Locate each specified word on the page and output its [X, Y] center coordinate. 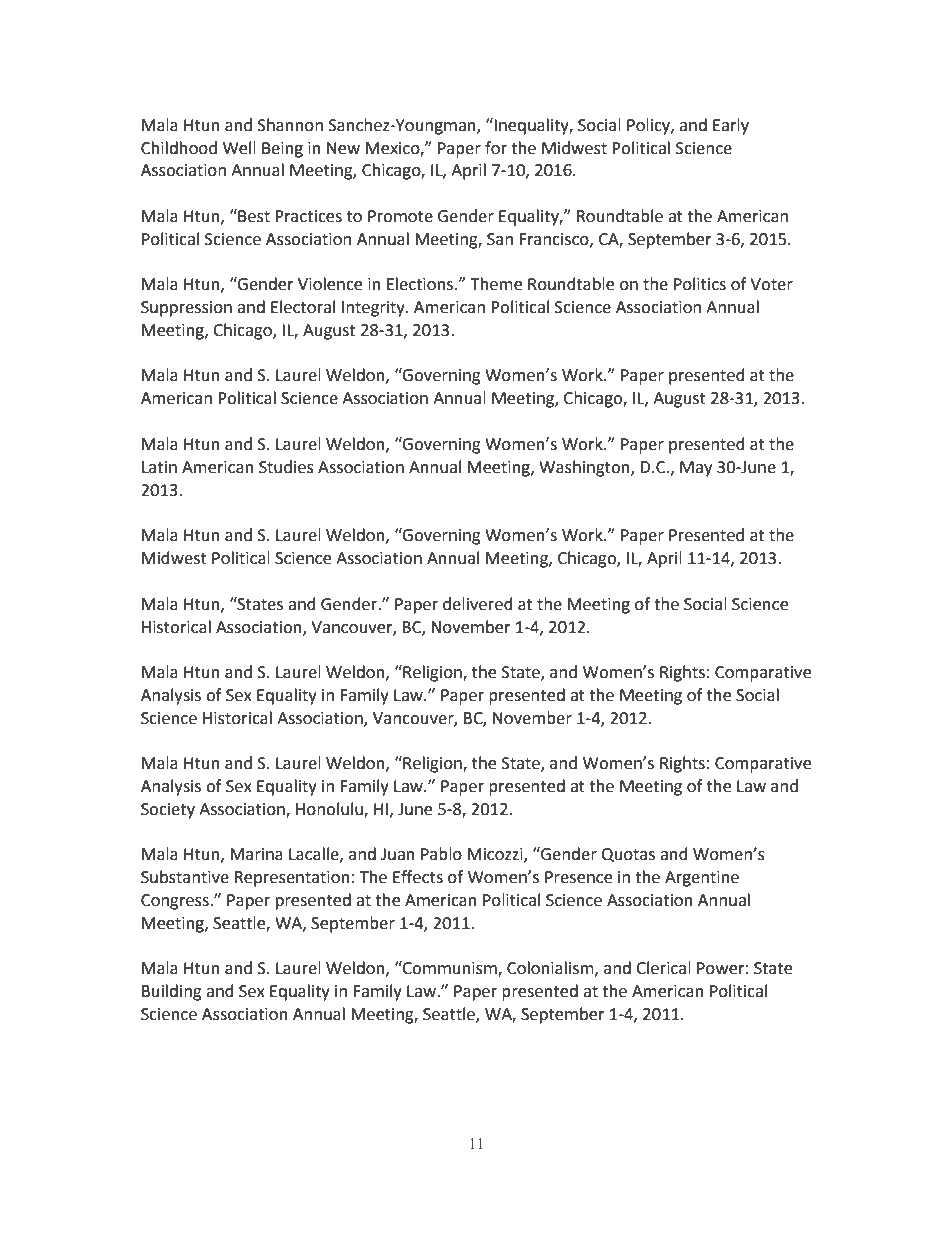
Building [172, 992]
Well [239, 148]
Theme [496, 284]
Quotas [628, 855]
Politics [700, 284]
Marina [256, 854]
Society [168, 811]
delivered [478, 604]
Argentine [702, 879]
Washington [585, 468]
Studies [286, 467]
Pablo [441, 854]
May [696, 469]
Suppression [186, 309]
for [496, 148]
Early [731, 126]
